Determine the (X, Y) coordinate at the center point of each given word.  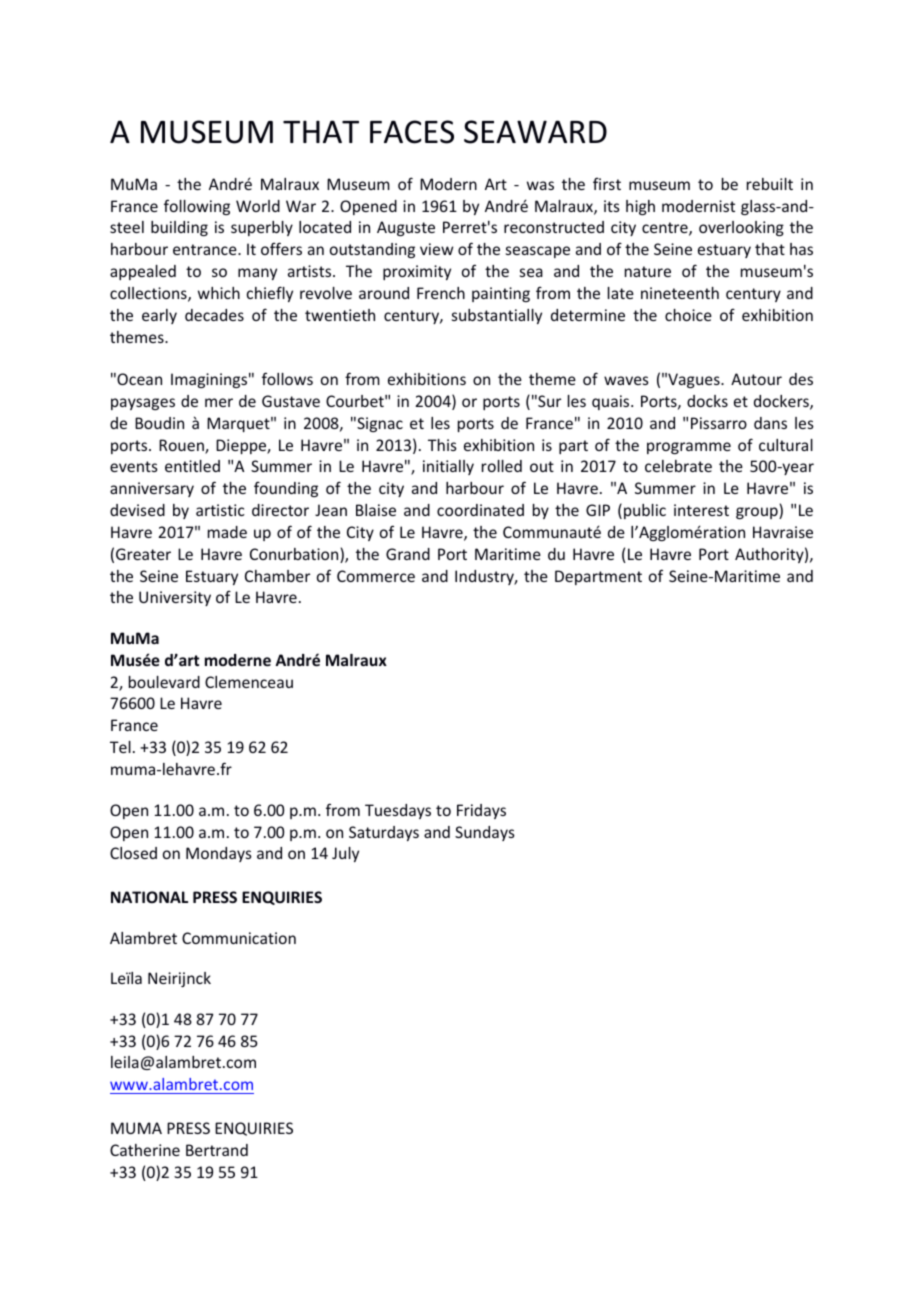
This (442, 445)
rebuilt (770, 184)
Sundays (485, 833)
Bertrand (217, 1150)
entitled (192, 466)
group (758, 513)
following (197, 207)
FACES (412, 132)
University (175, 598)
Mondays (219, 854)
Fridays (481, 811)
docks (707, 401)
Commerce (376, 576)
